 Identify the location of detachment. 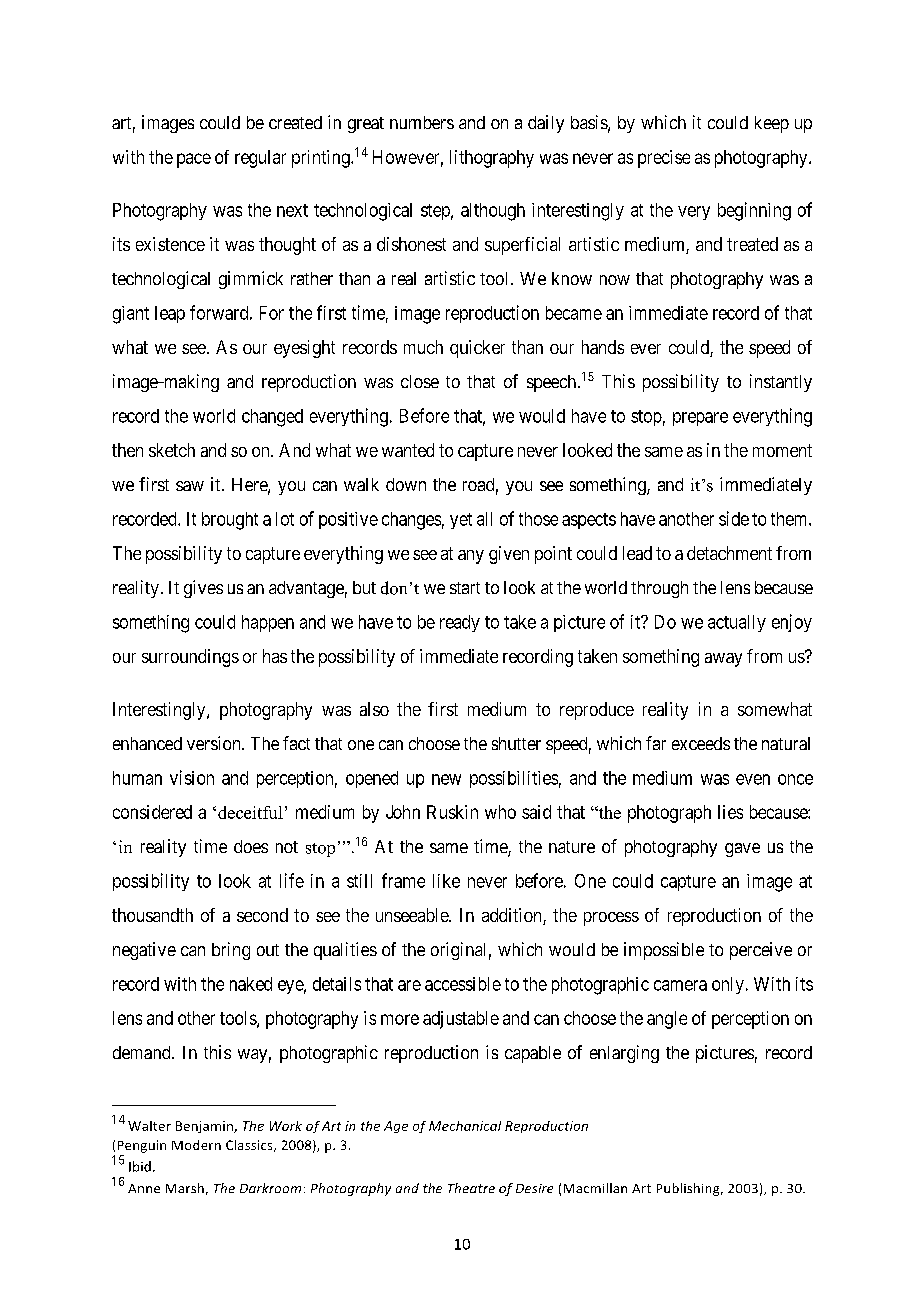
(729, 553).
